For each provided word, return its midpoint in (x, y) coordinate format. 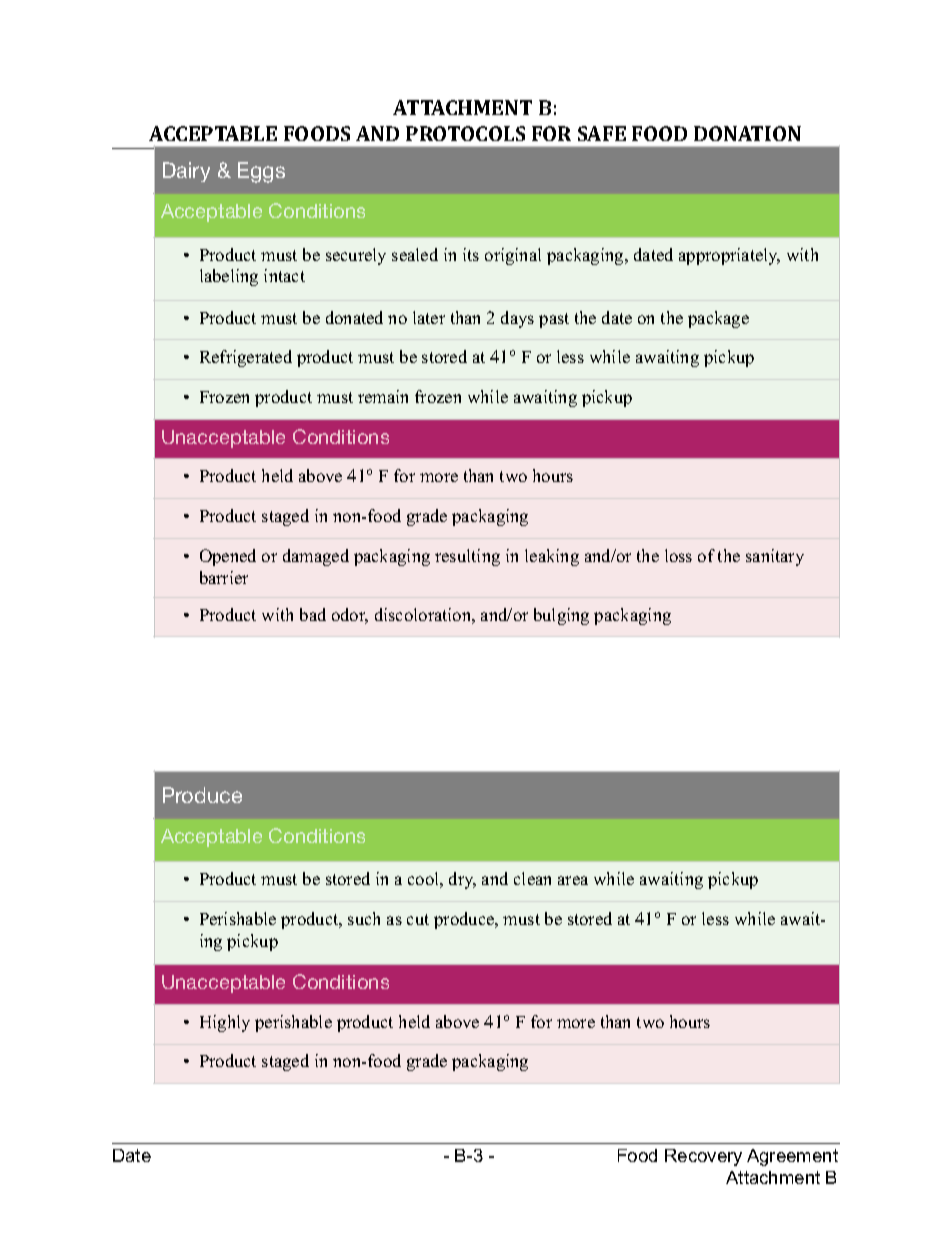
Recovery (703, 1157)
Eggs (261, 172)
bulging (561, 616)
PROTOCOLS (465, 133)
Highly (225, 1023)
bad (313, 614)
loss (678, 555)
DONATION (747, 133)
